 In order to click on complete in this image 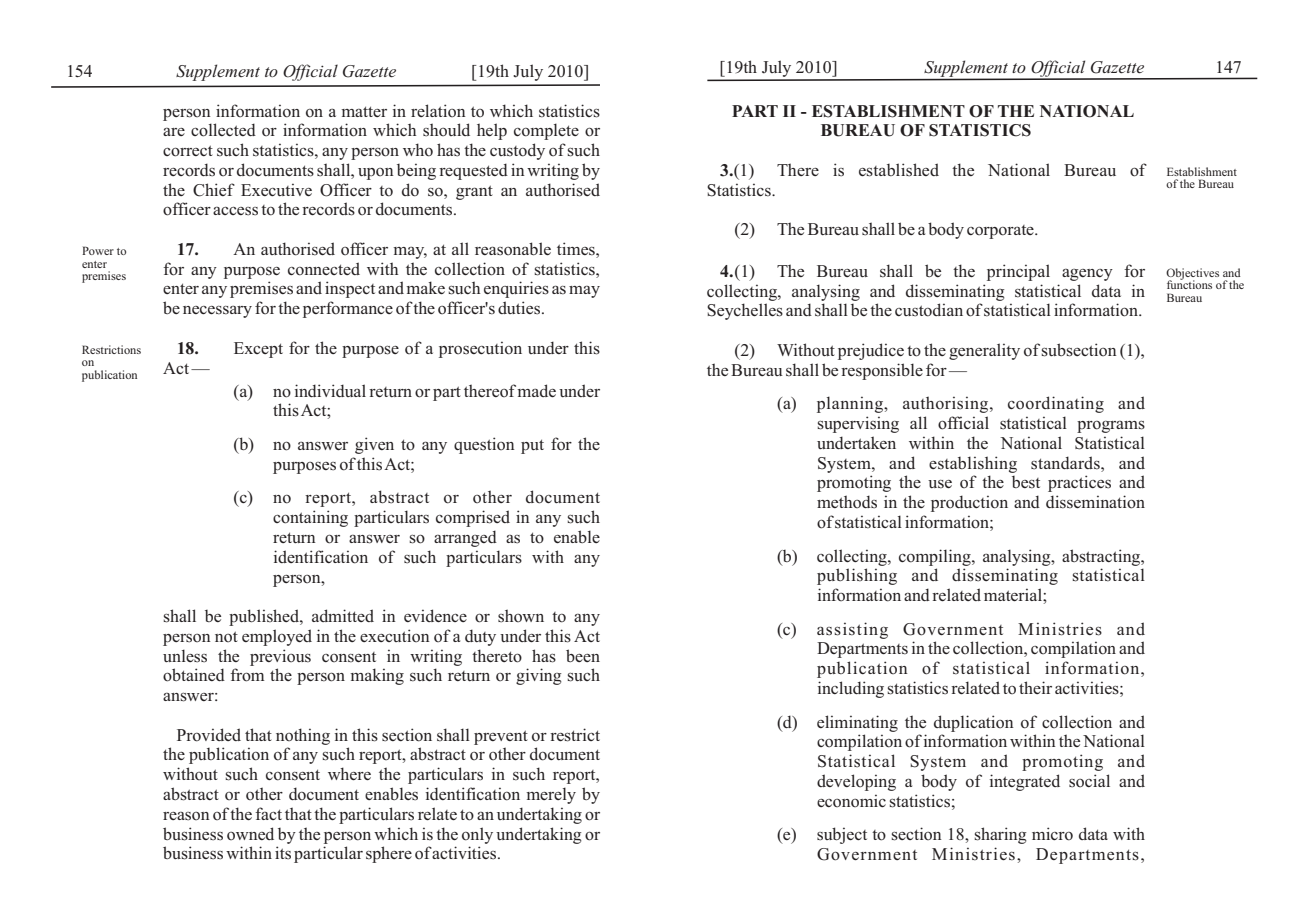, I will do `click(546, 131)`.
